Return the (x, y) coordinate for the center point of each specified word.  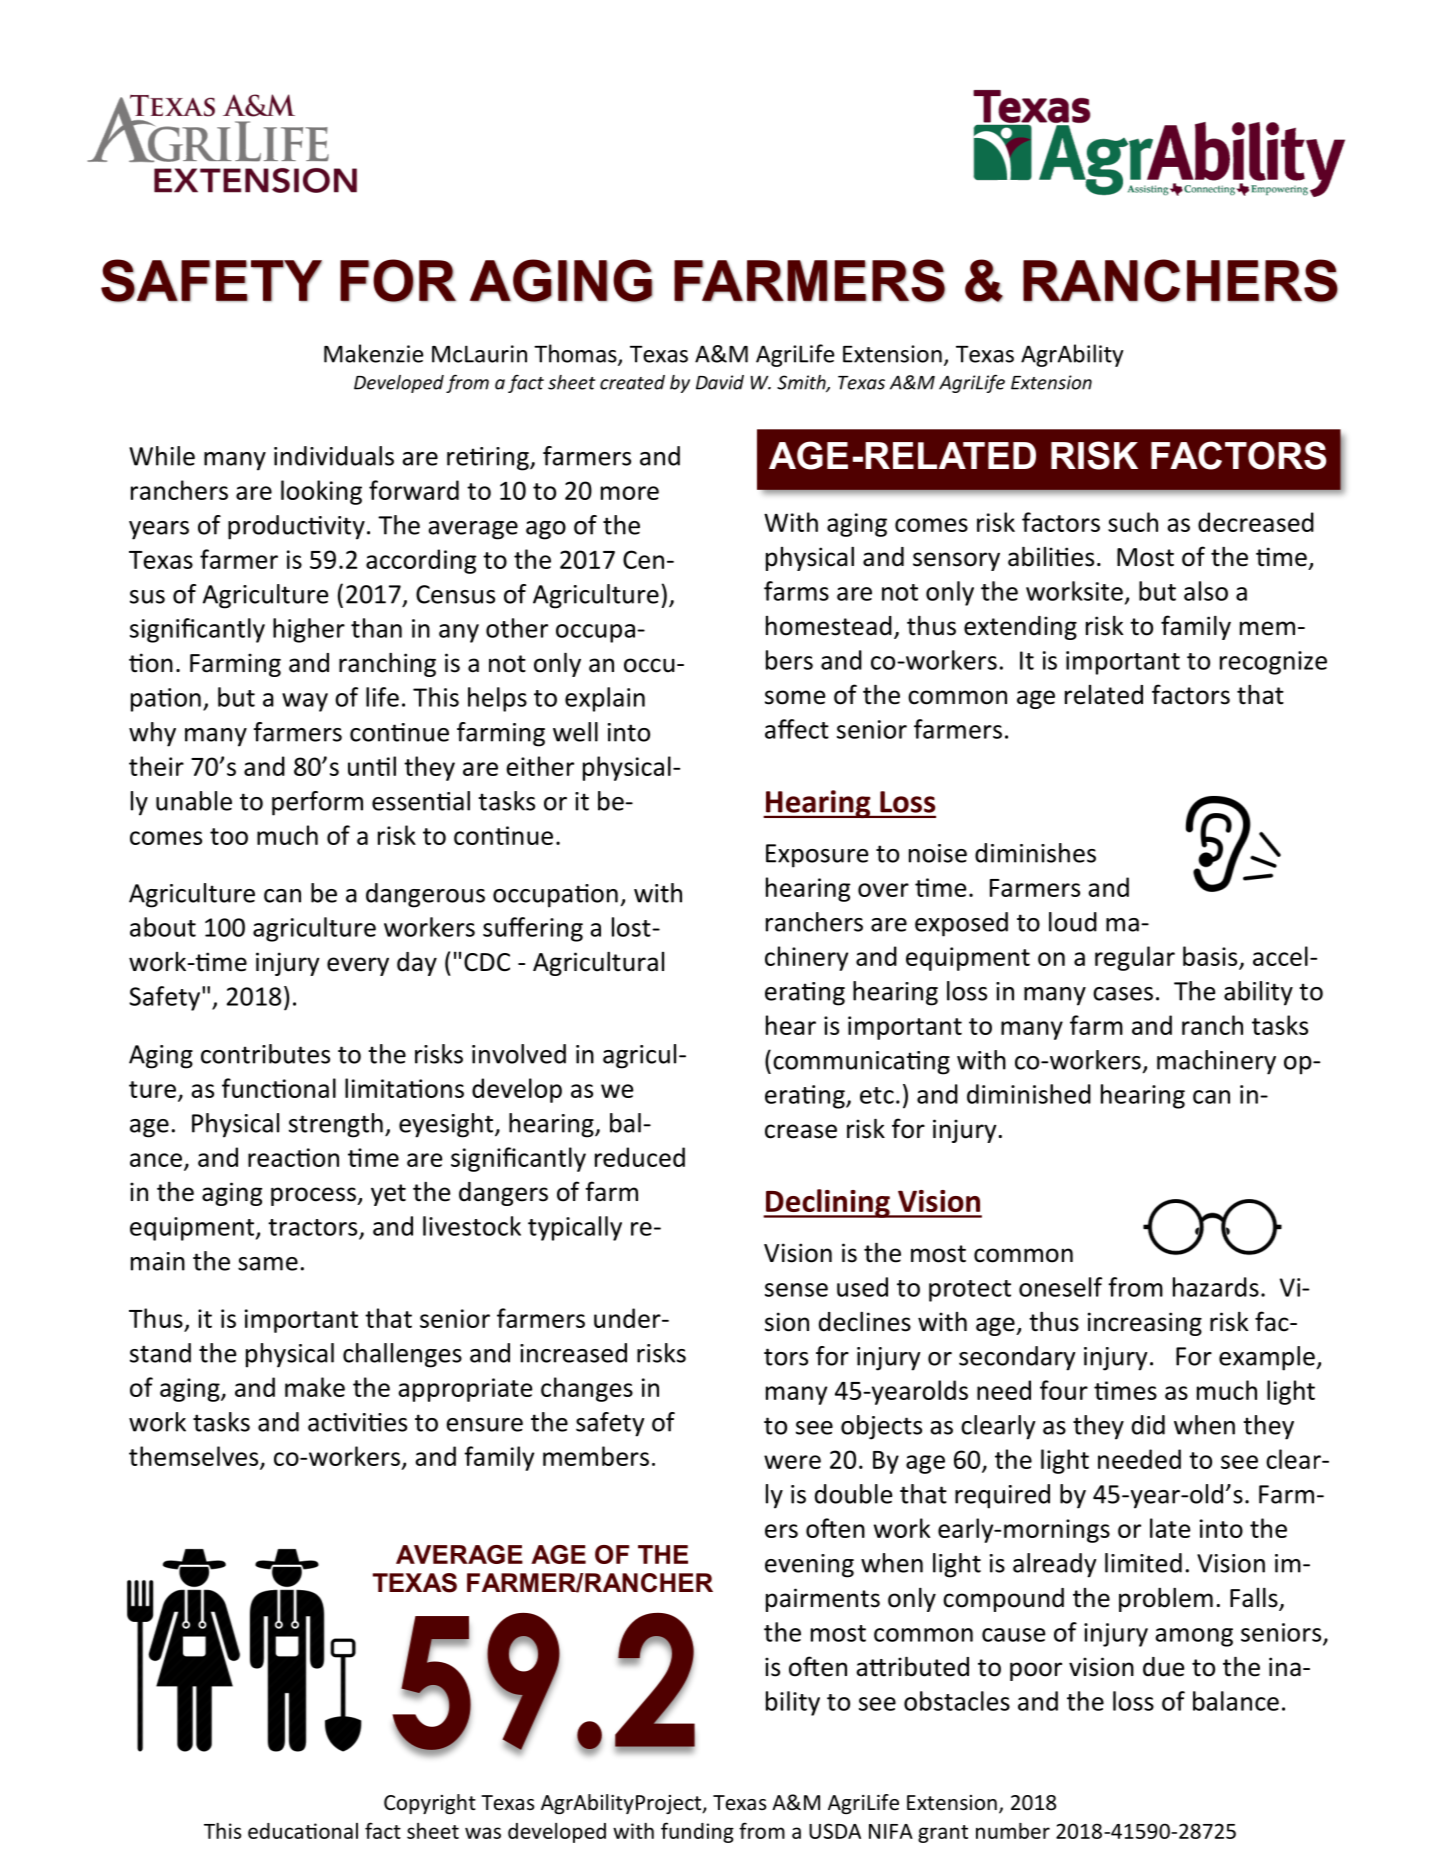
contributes (265, 1054)
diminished (1029, 1094)
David (720, 382)
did (1148, 1425)
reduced (640, 1157)
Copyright (430, 1804)
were (792, 1462)
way (305, 702)
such (1133, 522)
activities (357, 1422)
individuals (334, 456)
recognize (1273, 663)
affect (797, 729)
